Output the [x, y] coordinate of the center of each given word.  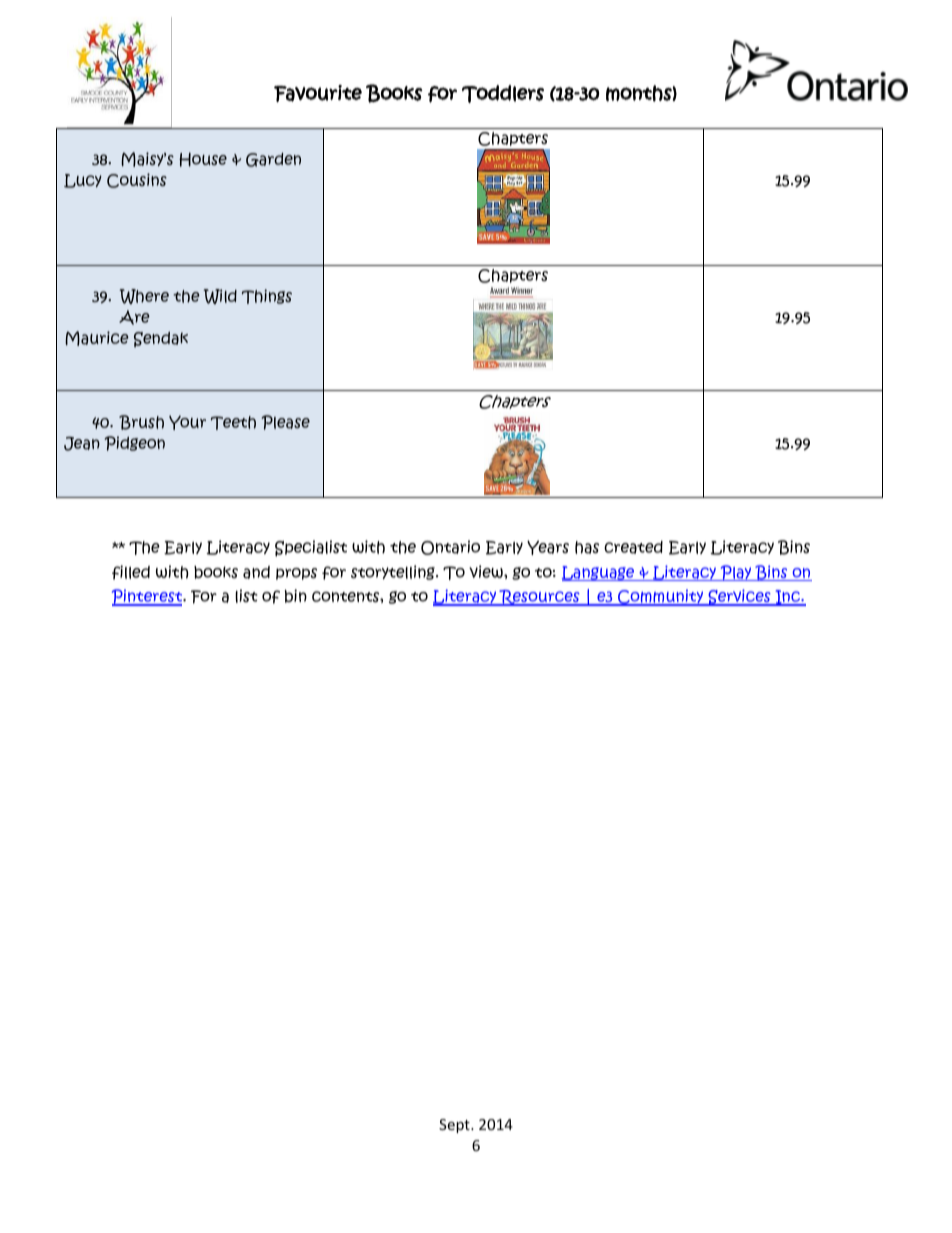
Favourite [318, 93]
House [203, 159]
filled [131, 572]
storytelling [394, 572]
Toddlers [503, 94]
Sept [455, 1126]
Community [661, 597]
